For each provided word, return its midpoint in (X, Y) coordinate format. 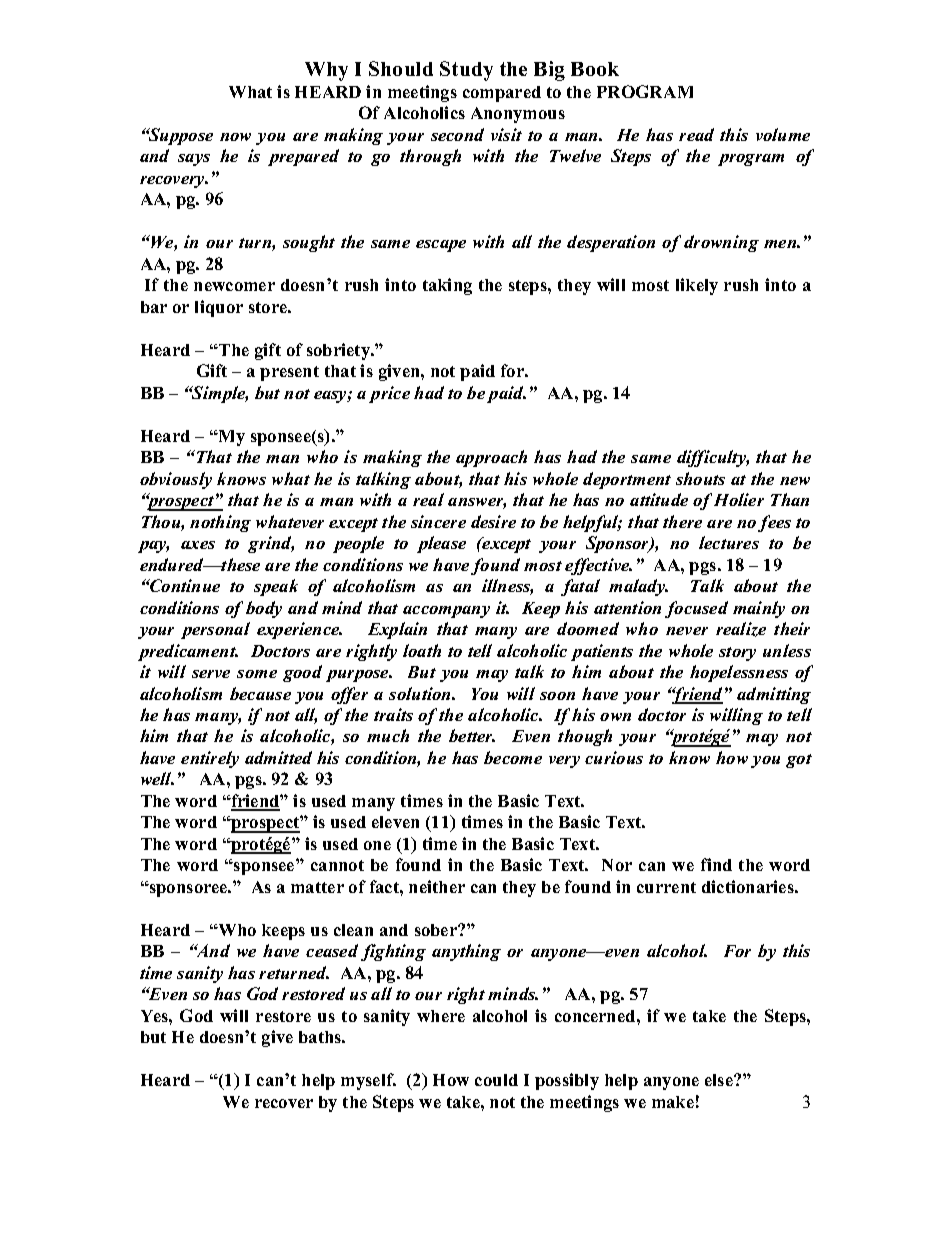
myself (368, 1081)
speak (276, 587)
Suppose (179, 136)
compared (502, 94)
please (441, 544)
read (696, 134)
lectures (729, 542)
